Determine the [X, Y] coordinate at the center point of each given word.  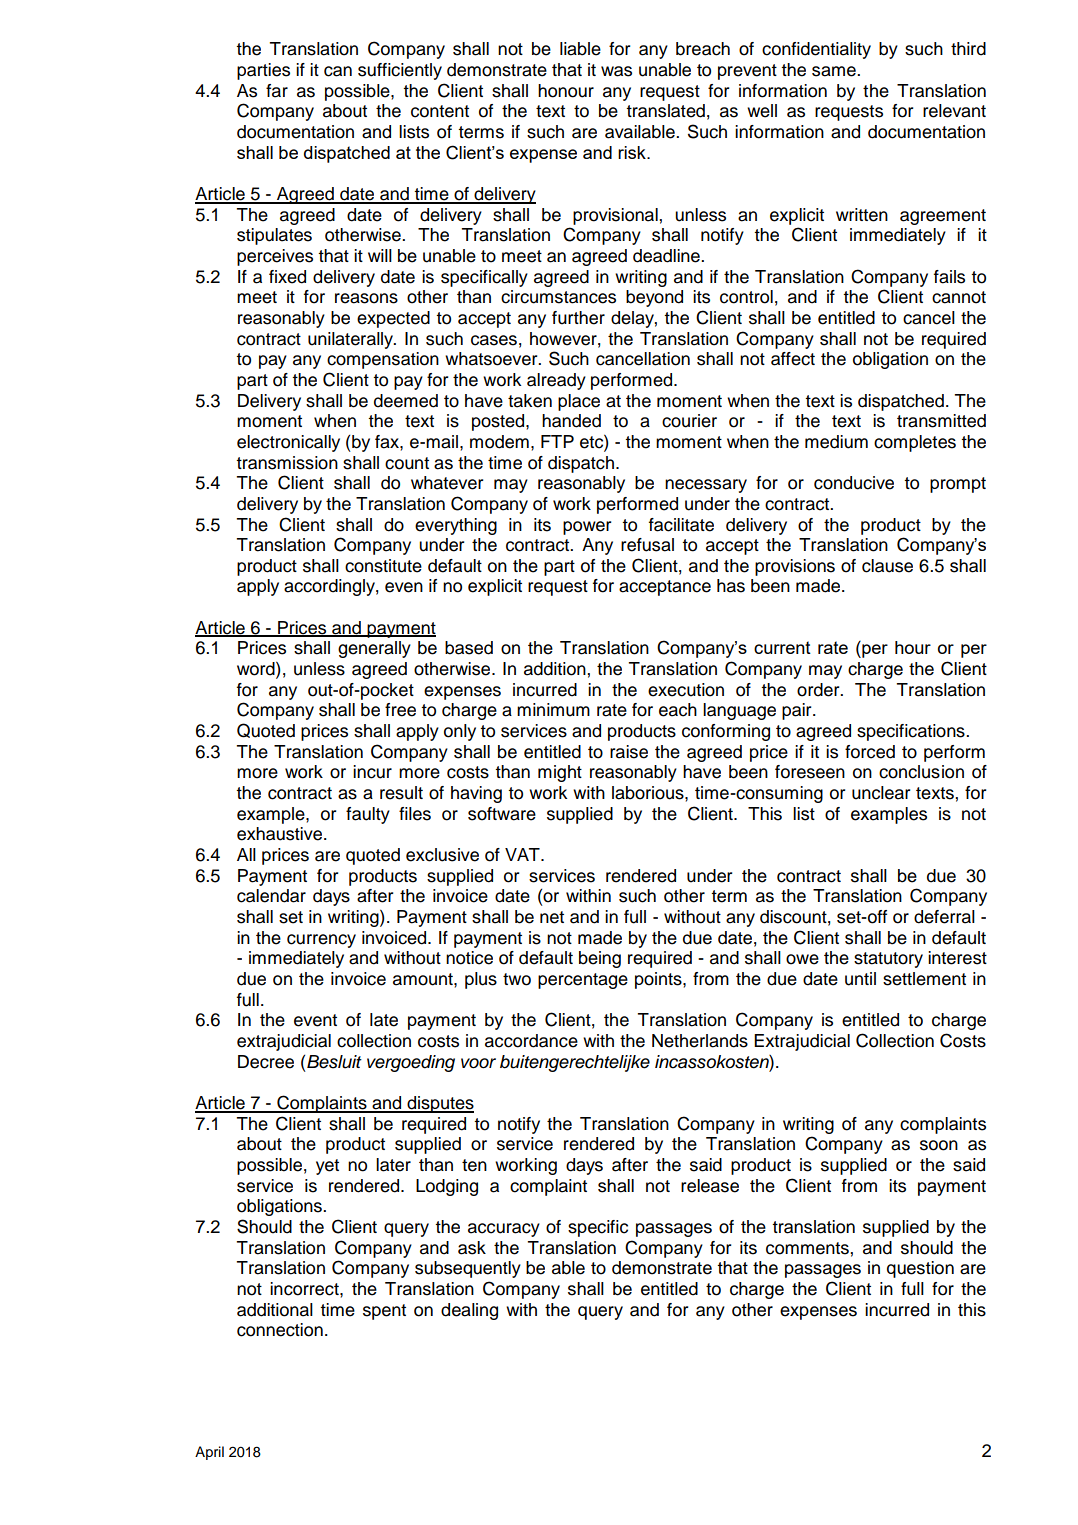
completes [915, 443]
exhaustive [281, 834]
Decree [266, 1062]
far [277, 91]
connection [280, 1330]
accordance [531, 1041]
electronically [288, 443]
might [560, 773]
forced [870, 752]
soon [939, 1145]
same [835, 71]
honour [566, 91]
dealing [469, 1311]
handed [571, 421]
